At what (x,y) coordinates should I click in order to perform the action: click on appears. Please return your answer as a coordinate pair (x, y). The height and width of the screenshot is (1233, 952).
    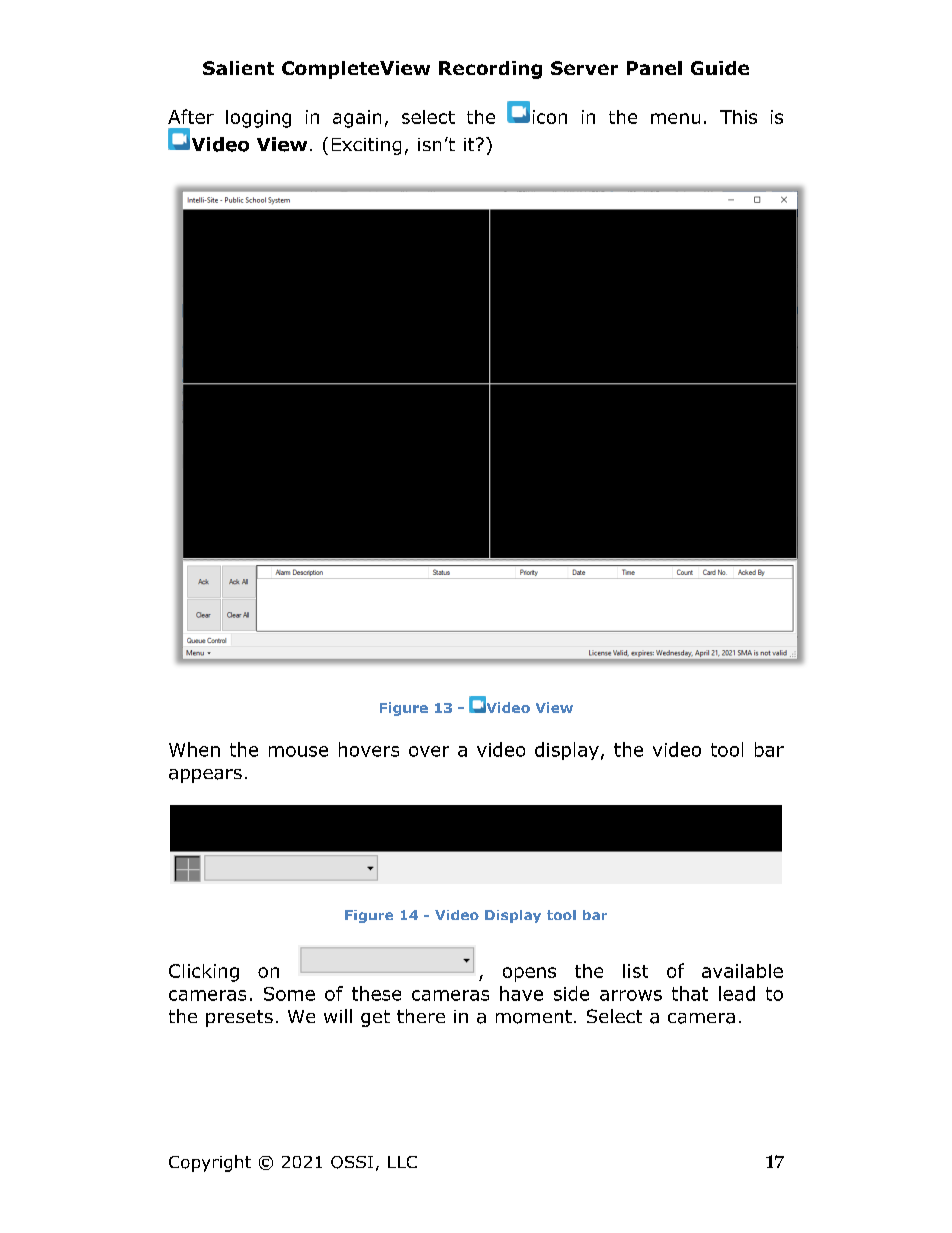
    Looking at the image, I should click on (205, 776).
